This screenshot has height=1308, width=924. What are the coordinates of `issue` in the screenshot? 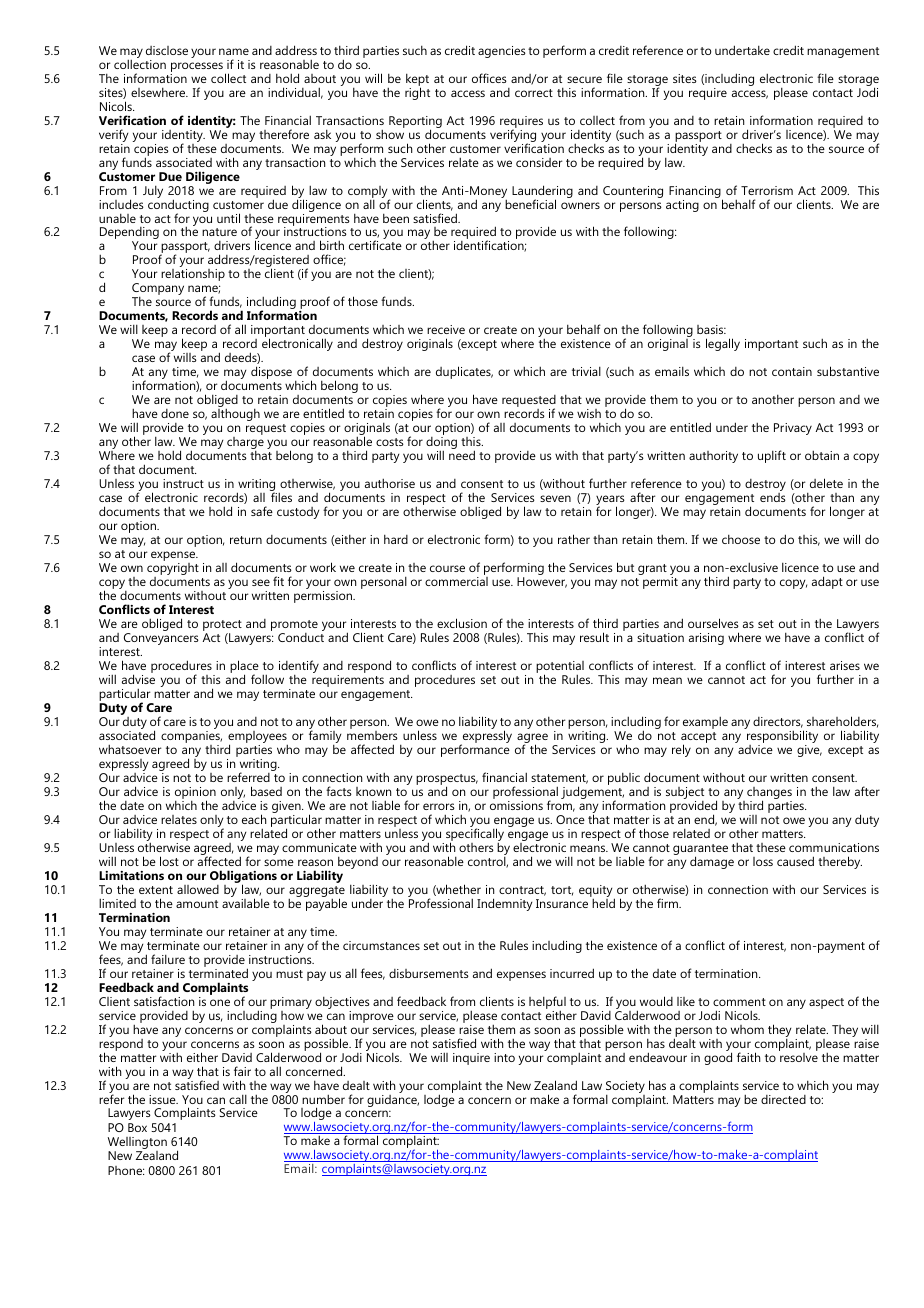 It's located at (163, 1099).
